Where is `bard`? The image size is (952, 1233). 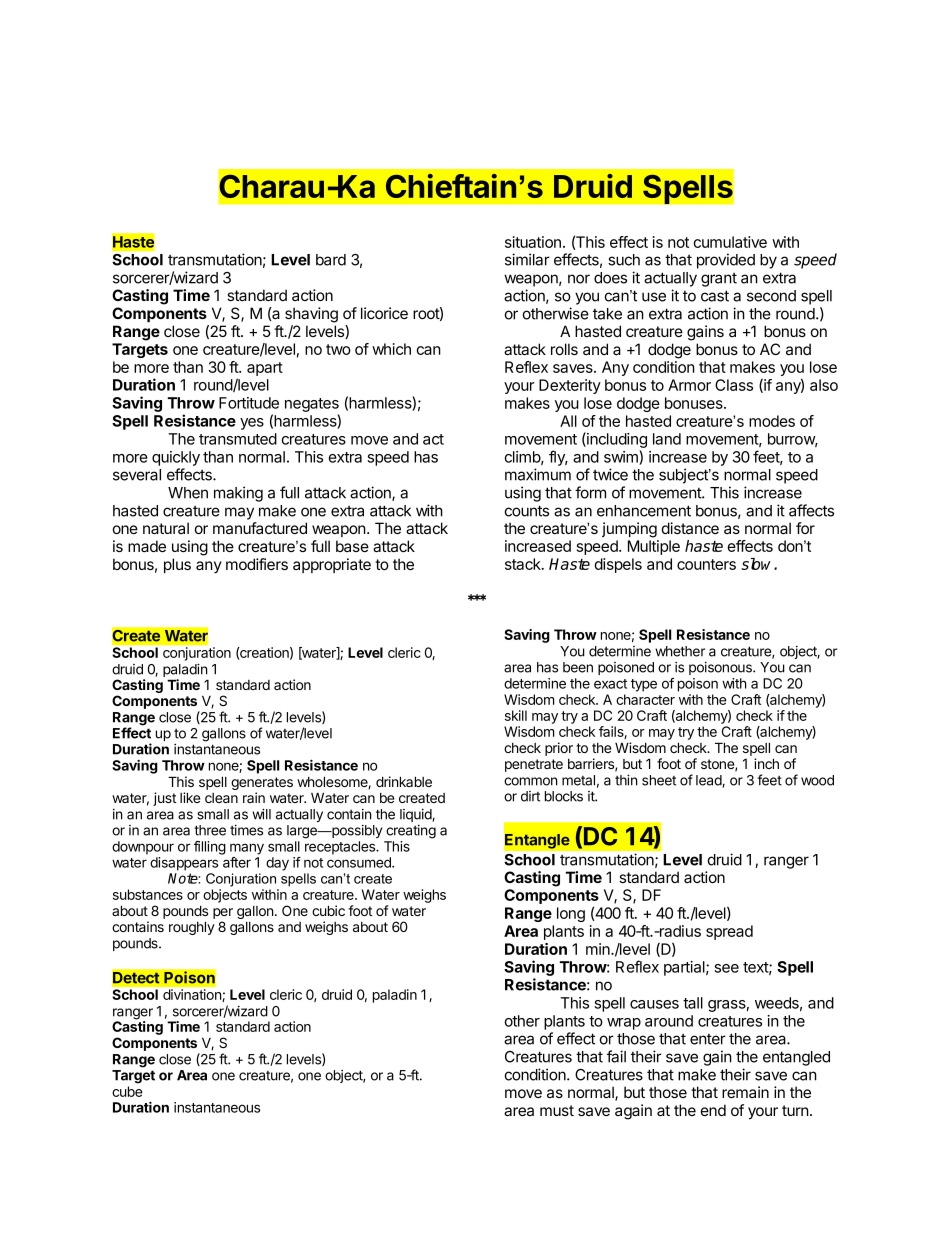
bard is located at coordinates (331, 260).
